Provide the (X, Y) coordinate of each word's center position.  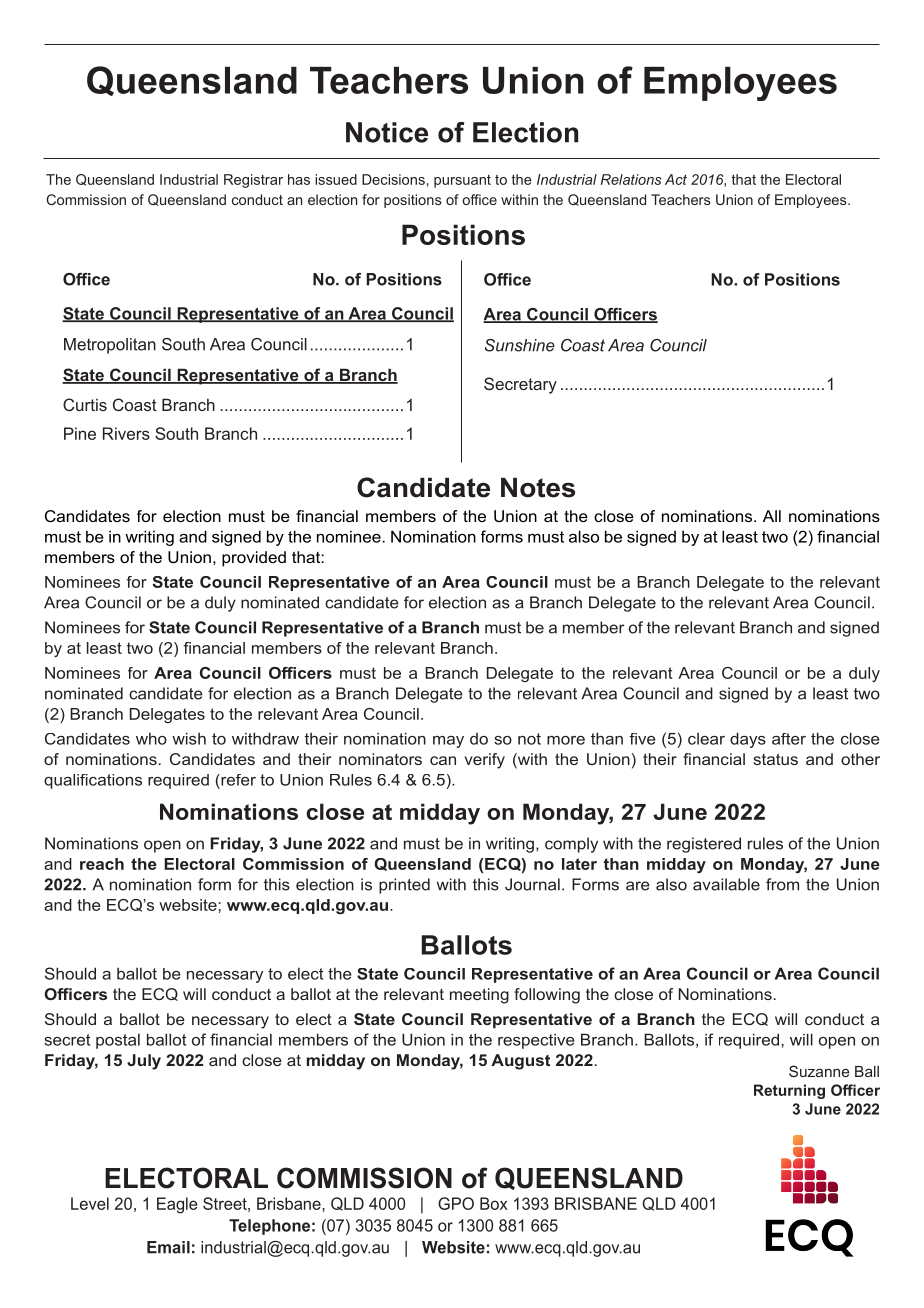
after (789, 739)
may (448, 742)
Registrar (253, 181)
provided (254, 559)
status (775, 759)
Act (676, 179)
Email (168, 1247)
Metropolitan (110, 346)
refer (237, 780)
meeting (479, 996)
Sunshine (520, 345)
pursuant (462, 181)
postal (118, 1041)
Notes (538, 487)
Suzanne (819, 1071)
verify (485, 761)
